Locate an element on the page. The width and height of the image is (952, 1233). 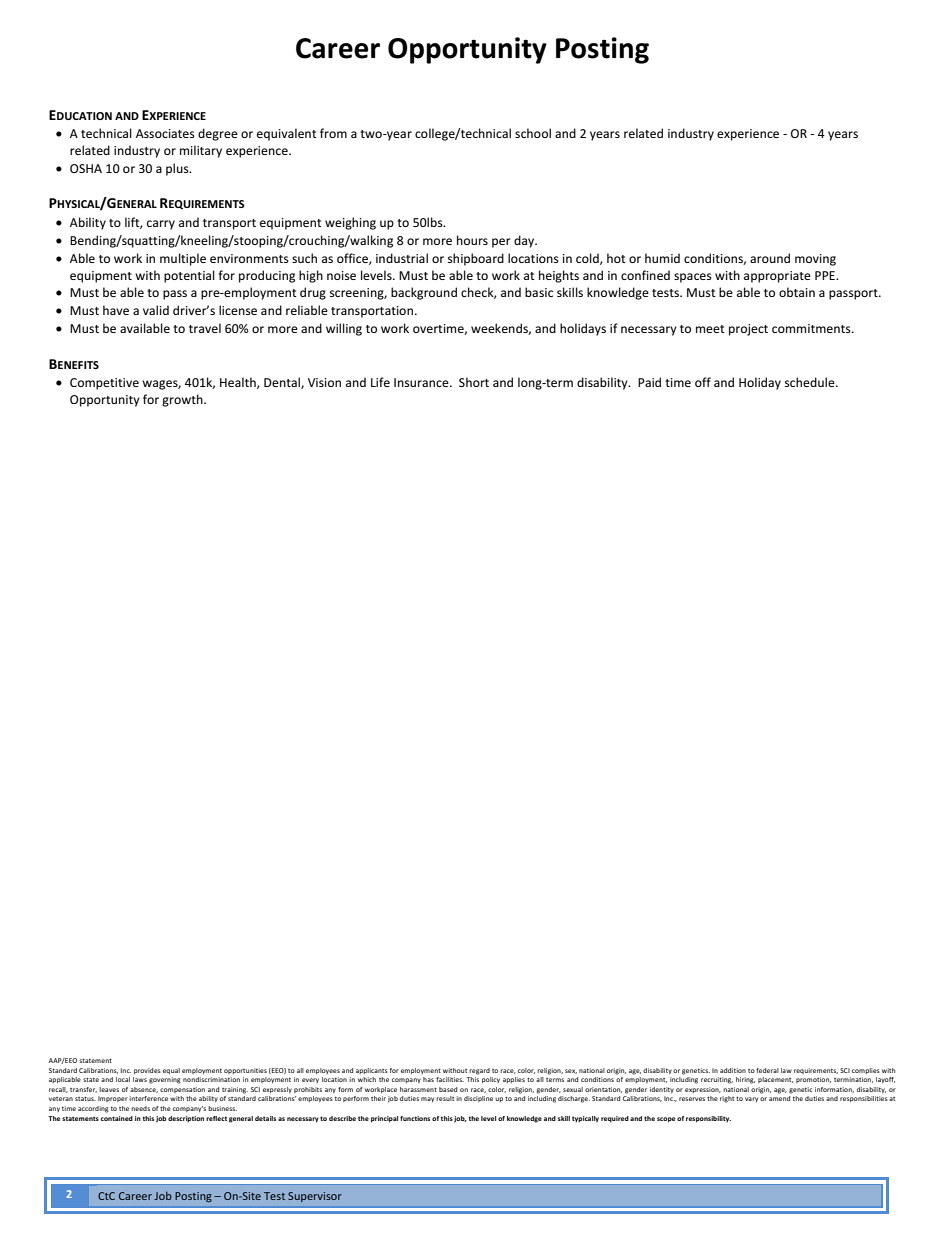
school is located at coordinates (533, 133).
